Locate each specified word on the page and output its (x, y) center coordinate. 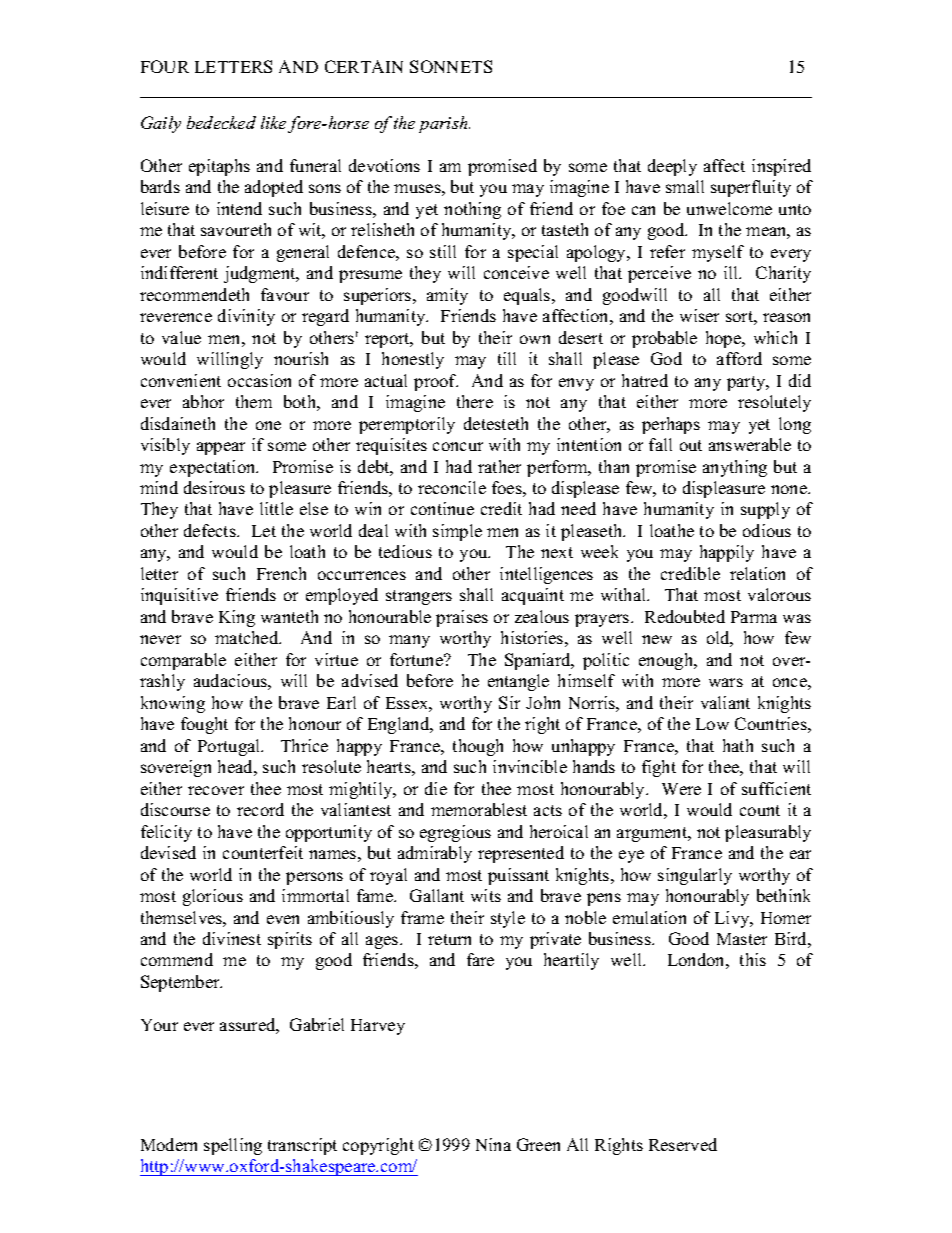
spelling (233, 1146)
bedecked (221, 122)
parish (444, 124)
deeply (672, 167)
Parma (754, 617)
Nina (493, 1144)
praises (462, 618)
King (237, 618)
